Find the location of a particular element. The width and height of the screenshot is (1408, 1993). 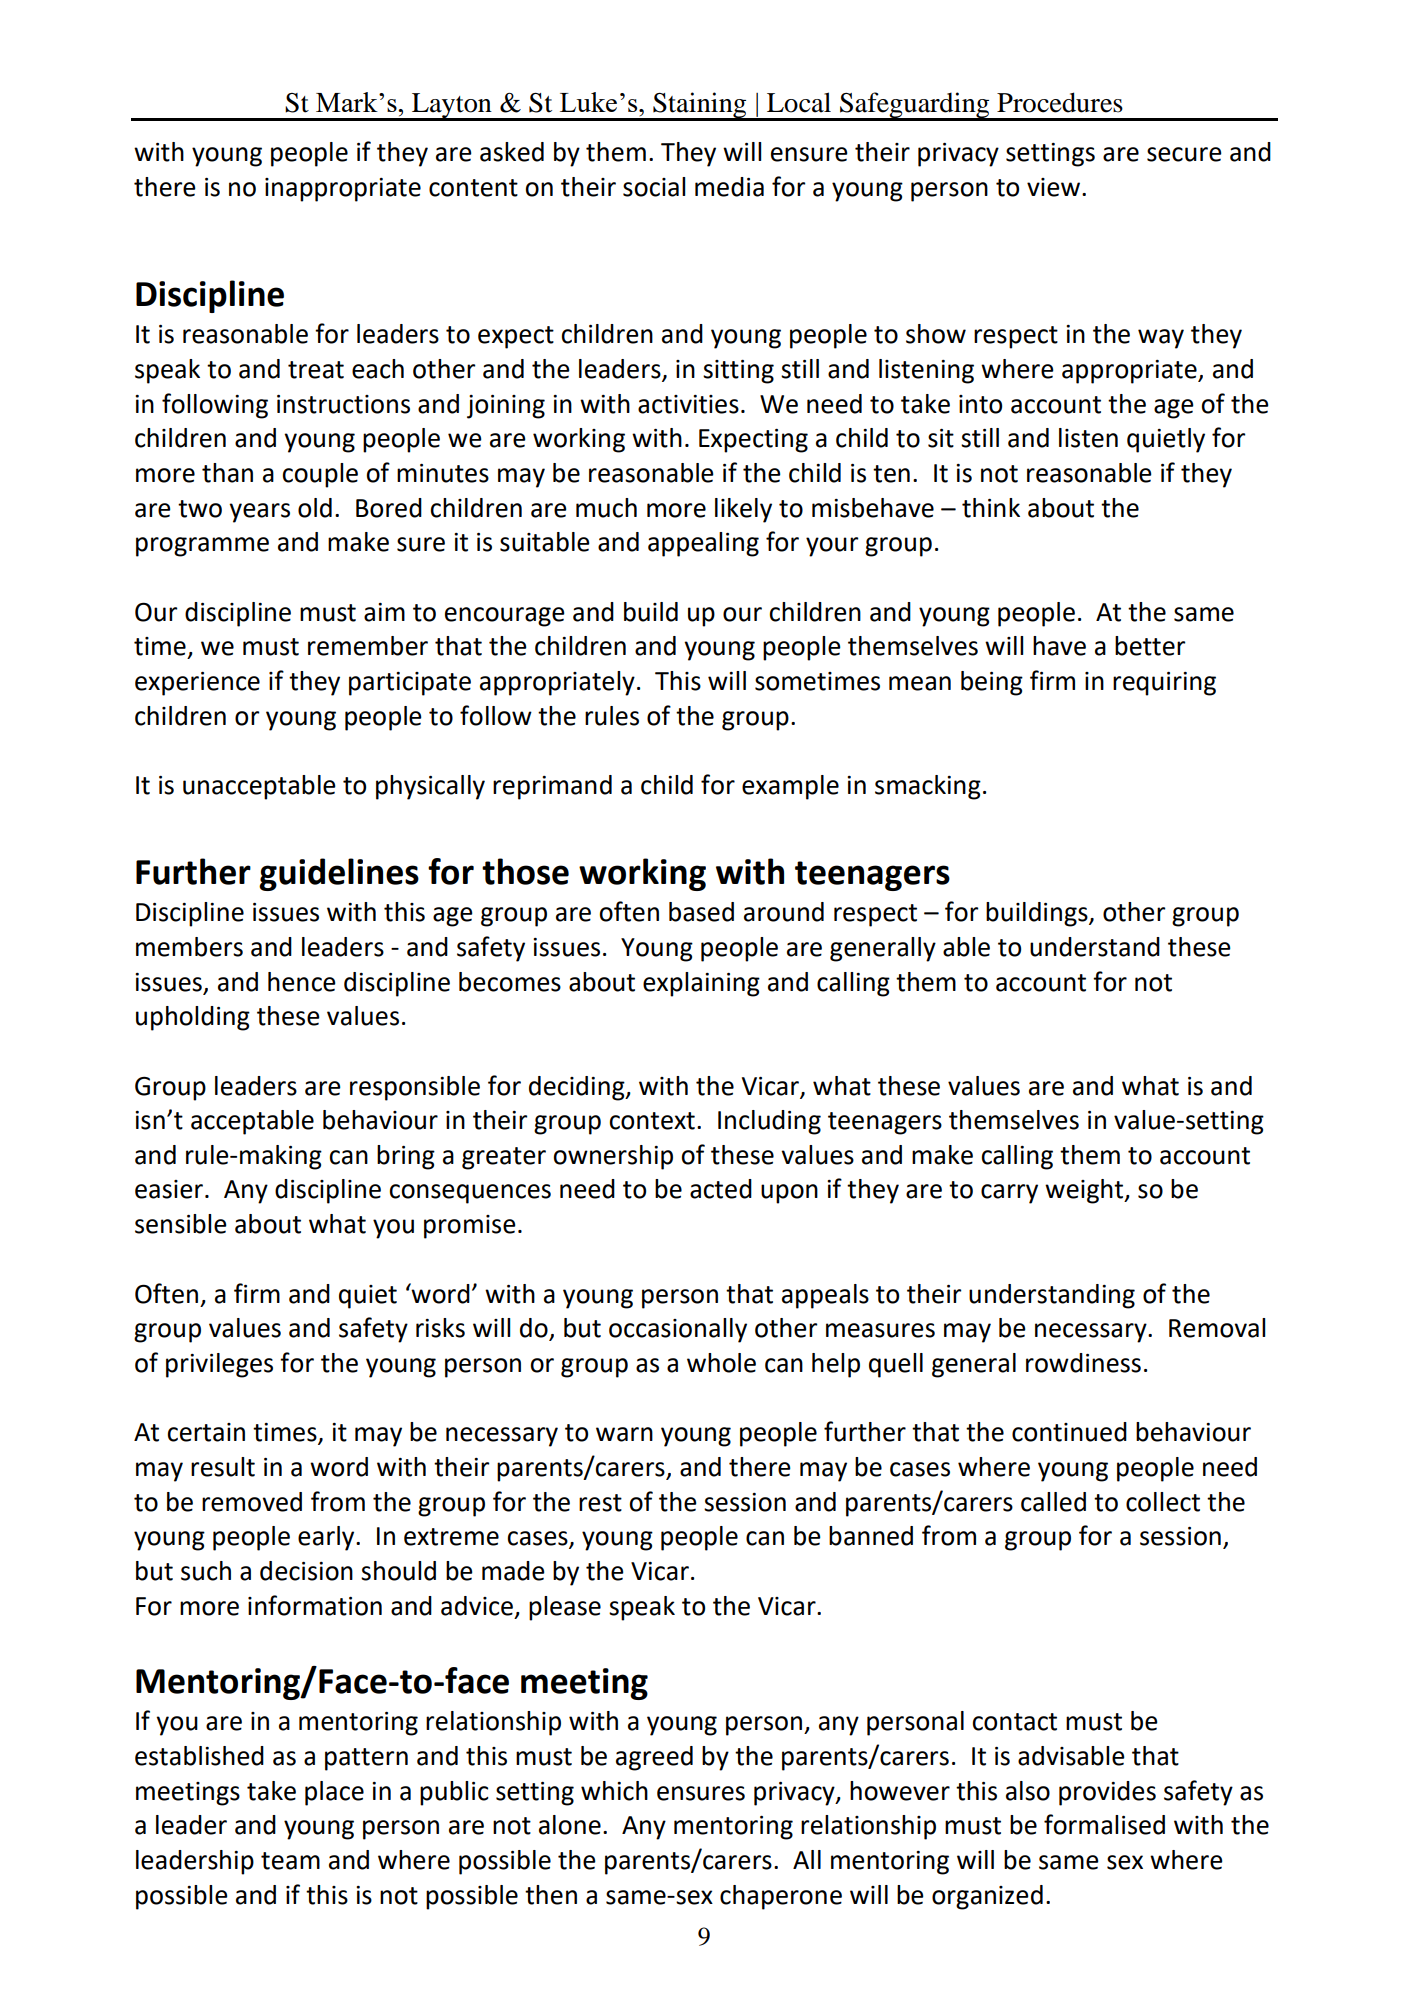

removed is located at coordinates (252, 1502).
